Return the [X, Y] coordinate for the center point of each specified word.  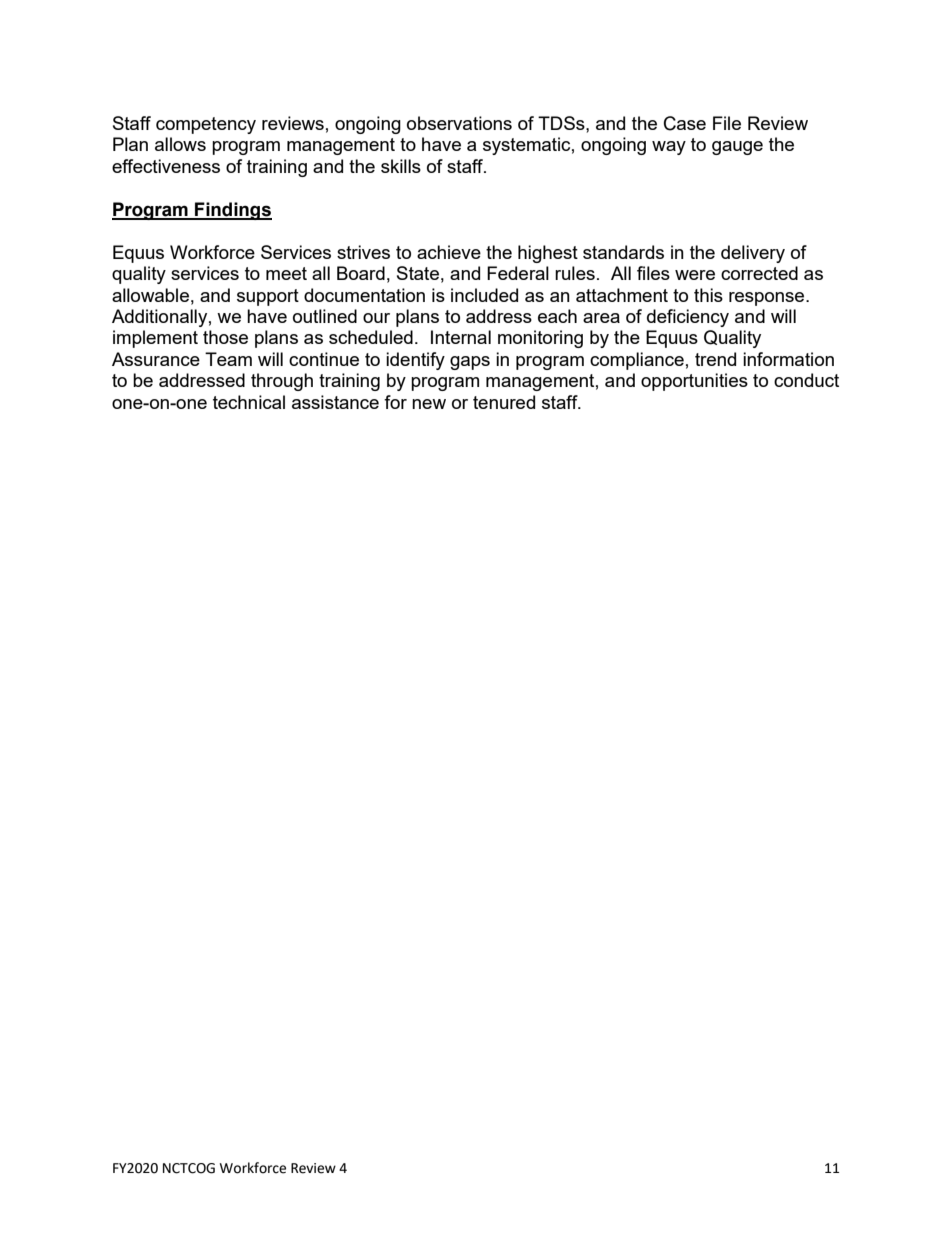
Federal [518, 273]
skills [401, 166]
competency [206, 125]
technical [249, 402]
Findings [232, 211]
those [225, 337]
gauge [737, 148]
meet [286, 273]
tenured [504, 402]
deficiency [688, 318]
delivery [753, 254]
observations [459, 123]
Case [685, 123]
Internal [461, 337]
